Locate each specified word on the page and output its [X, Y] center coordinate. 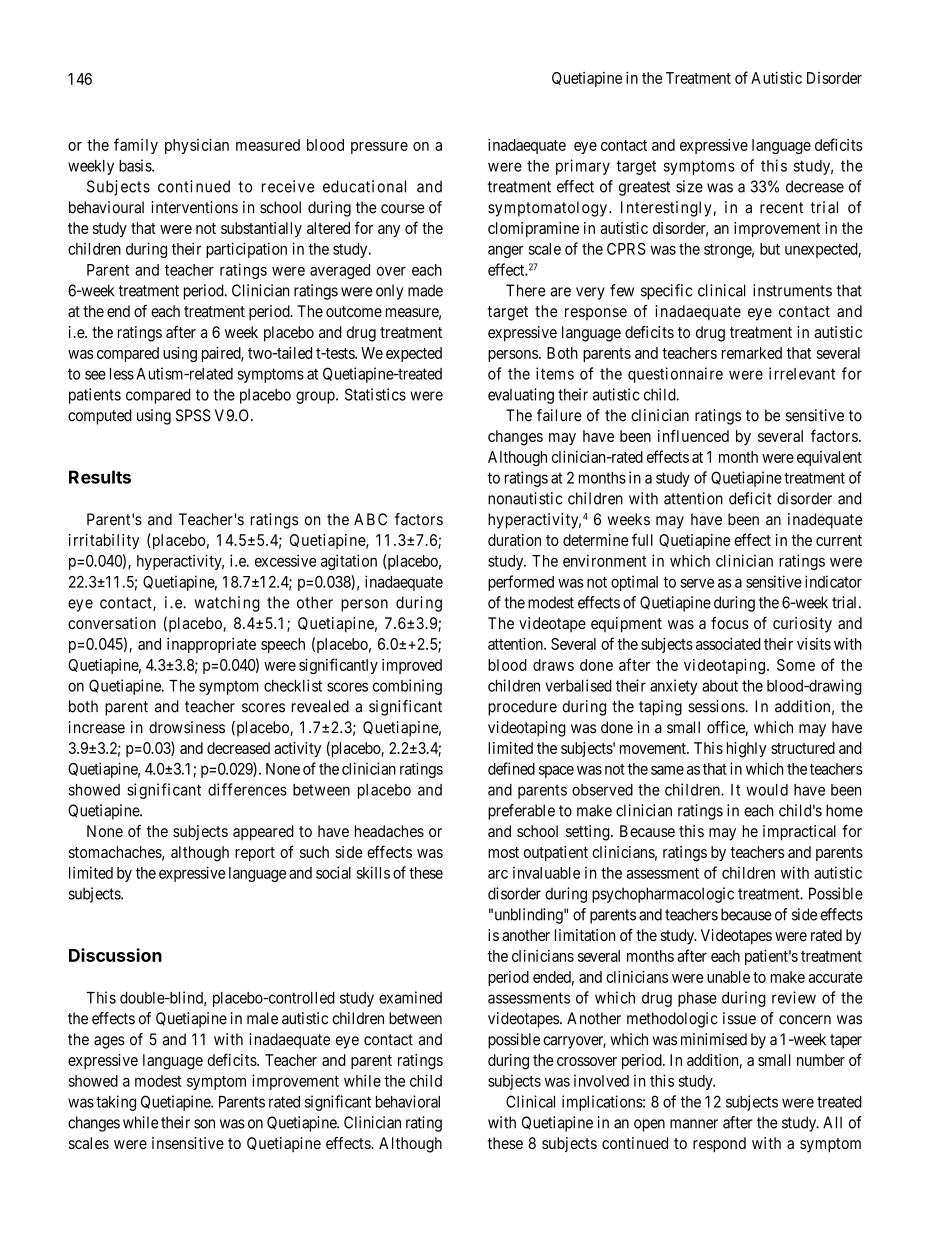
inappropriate [211, 645]
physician [197, 146]
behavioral [408, 1101]
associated [728, 644]
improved [412, 666]
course [403, 209]
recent [781, 208]
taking [116, 1103]
